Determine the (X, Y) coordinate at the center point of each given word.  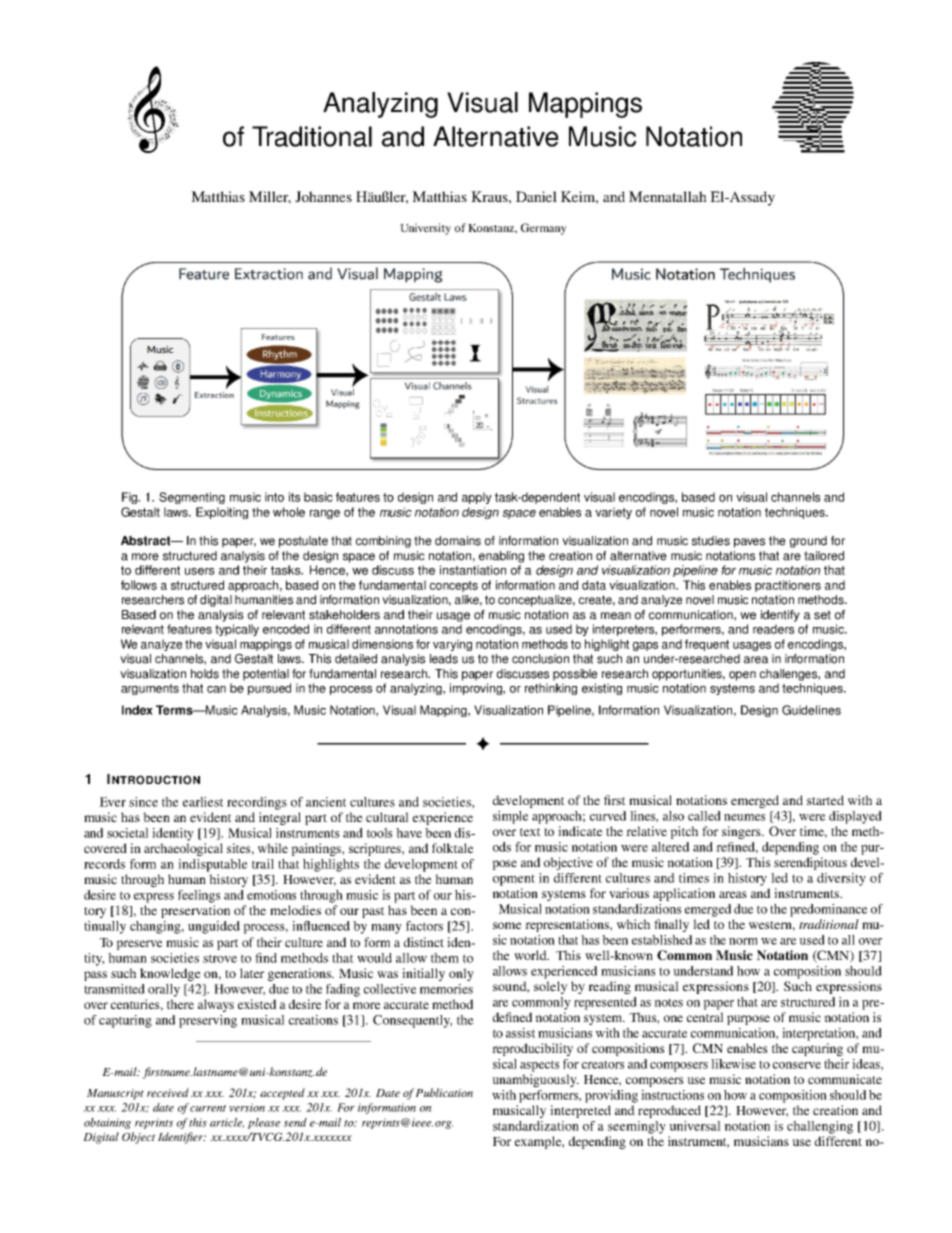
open (742, 676)
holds (205, 674)
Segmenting (192, 498)
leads (444, 659)
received (168, 1092)
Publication (444, 1092)
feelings (199, 896)
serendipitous (810, 863)
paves (749, 543)
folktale (452, 848)
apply (477, 498)
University (425, 229)
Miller (270, 197)
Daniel (536, 196)
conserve (797, 1065)
